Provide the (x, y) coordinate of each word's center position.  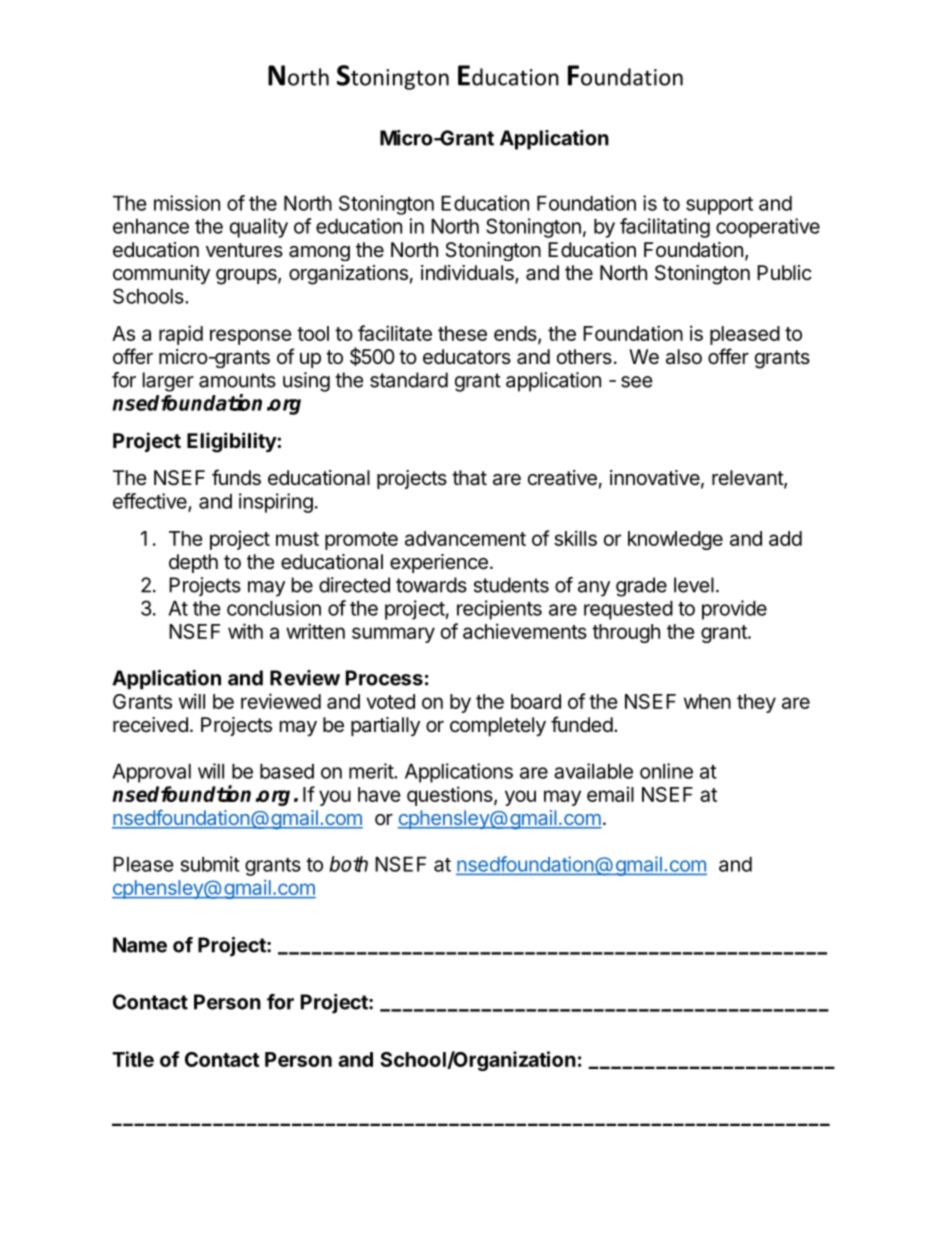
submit (210, 864)
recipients (499, 610)
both (348, 864)
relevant (748, 479)
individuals (468, 274)
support (719, 206)
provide (734, 610)
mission (187, 203)
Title (133, 1059)
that (469, 478)
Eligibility (232, 442)
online (666, 771)
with (245, 631)
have (379, 794)
